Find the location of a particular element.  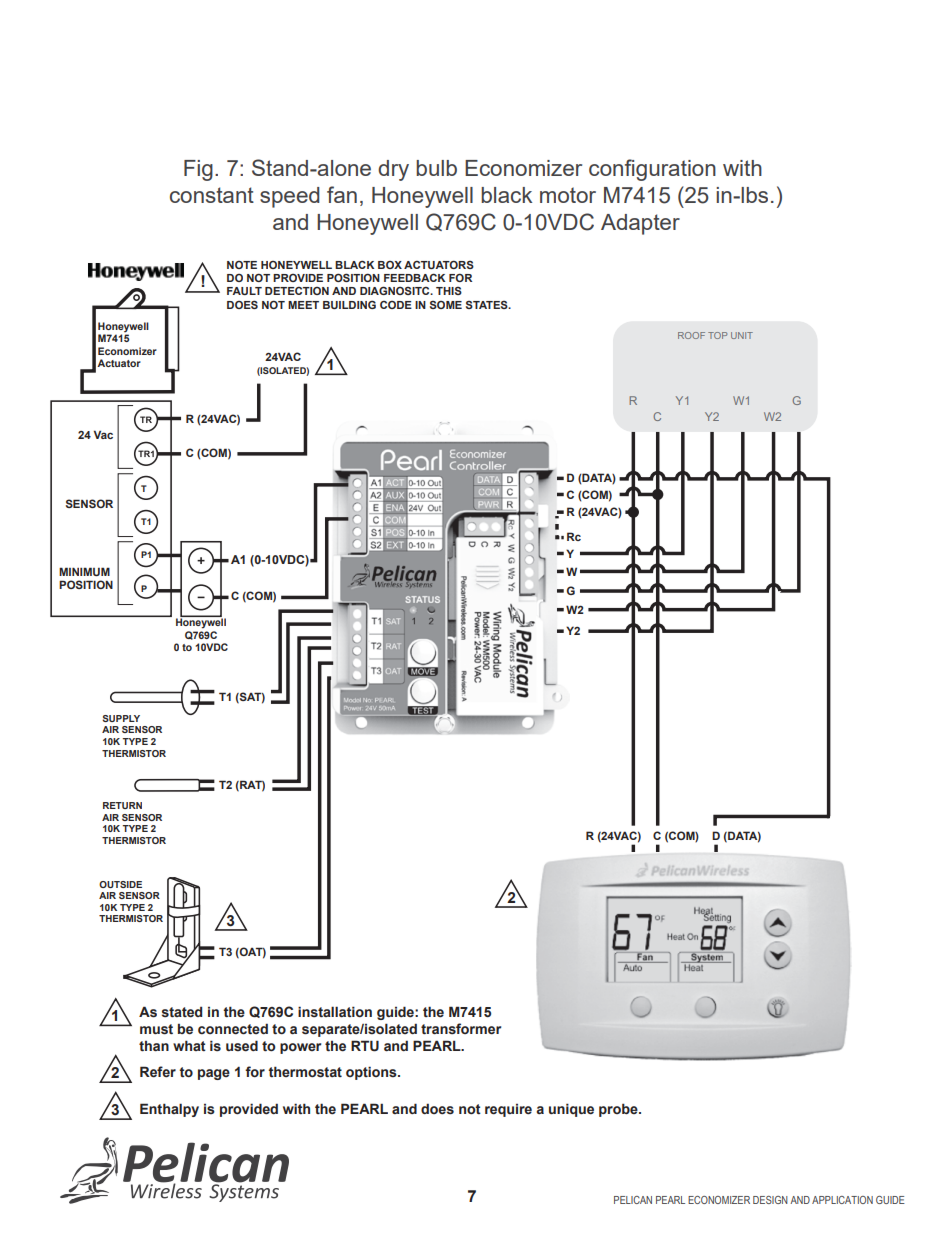

Enthalpy is located at coordinates (169, 1110).
